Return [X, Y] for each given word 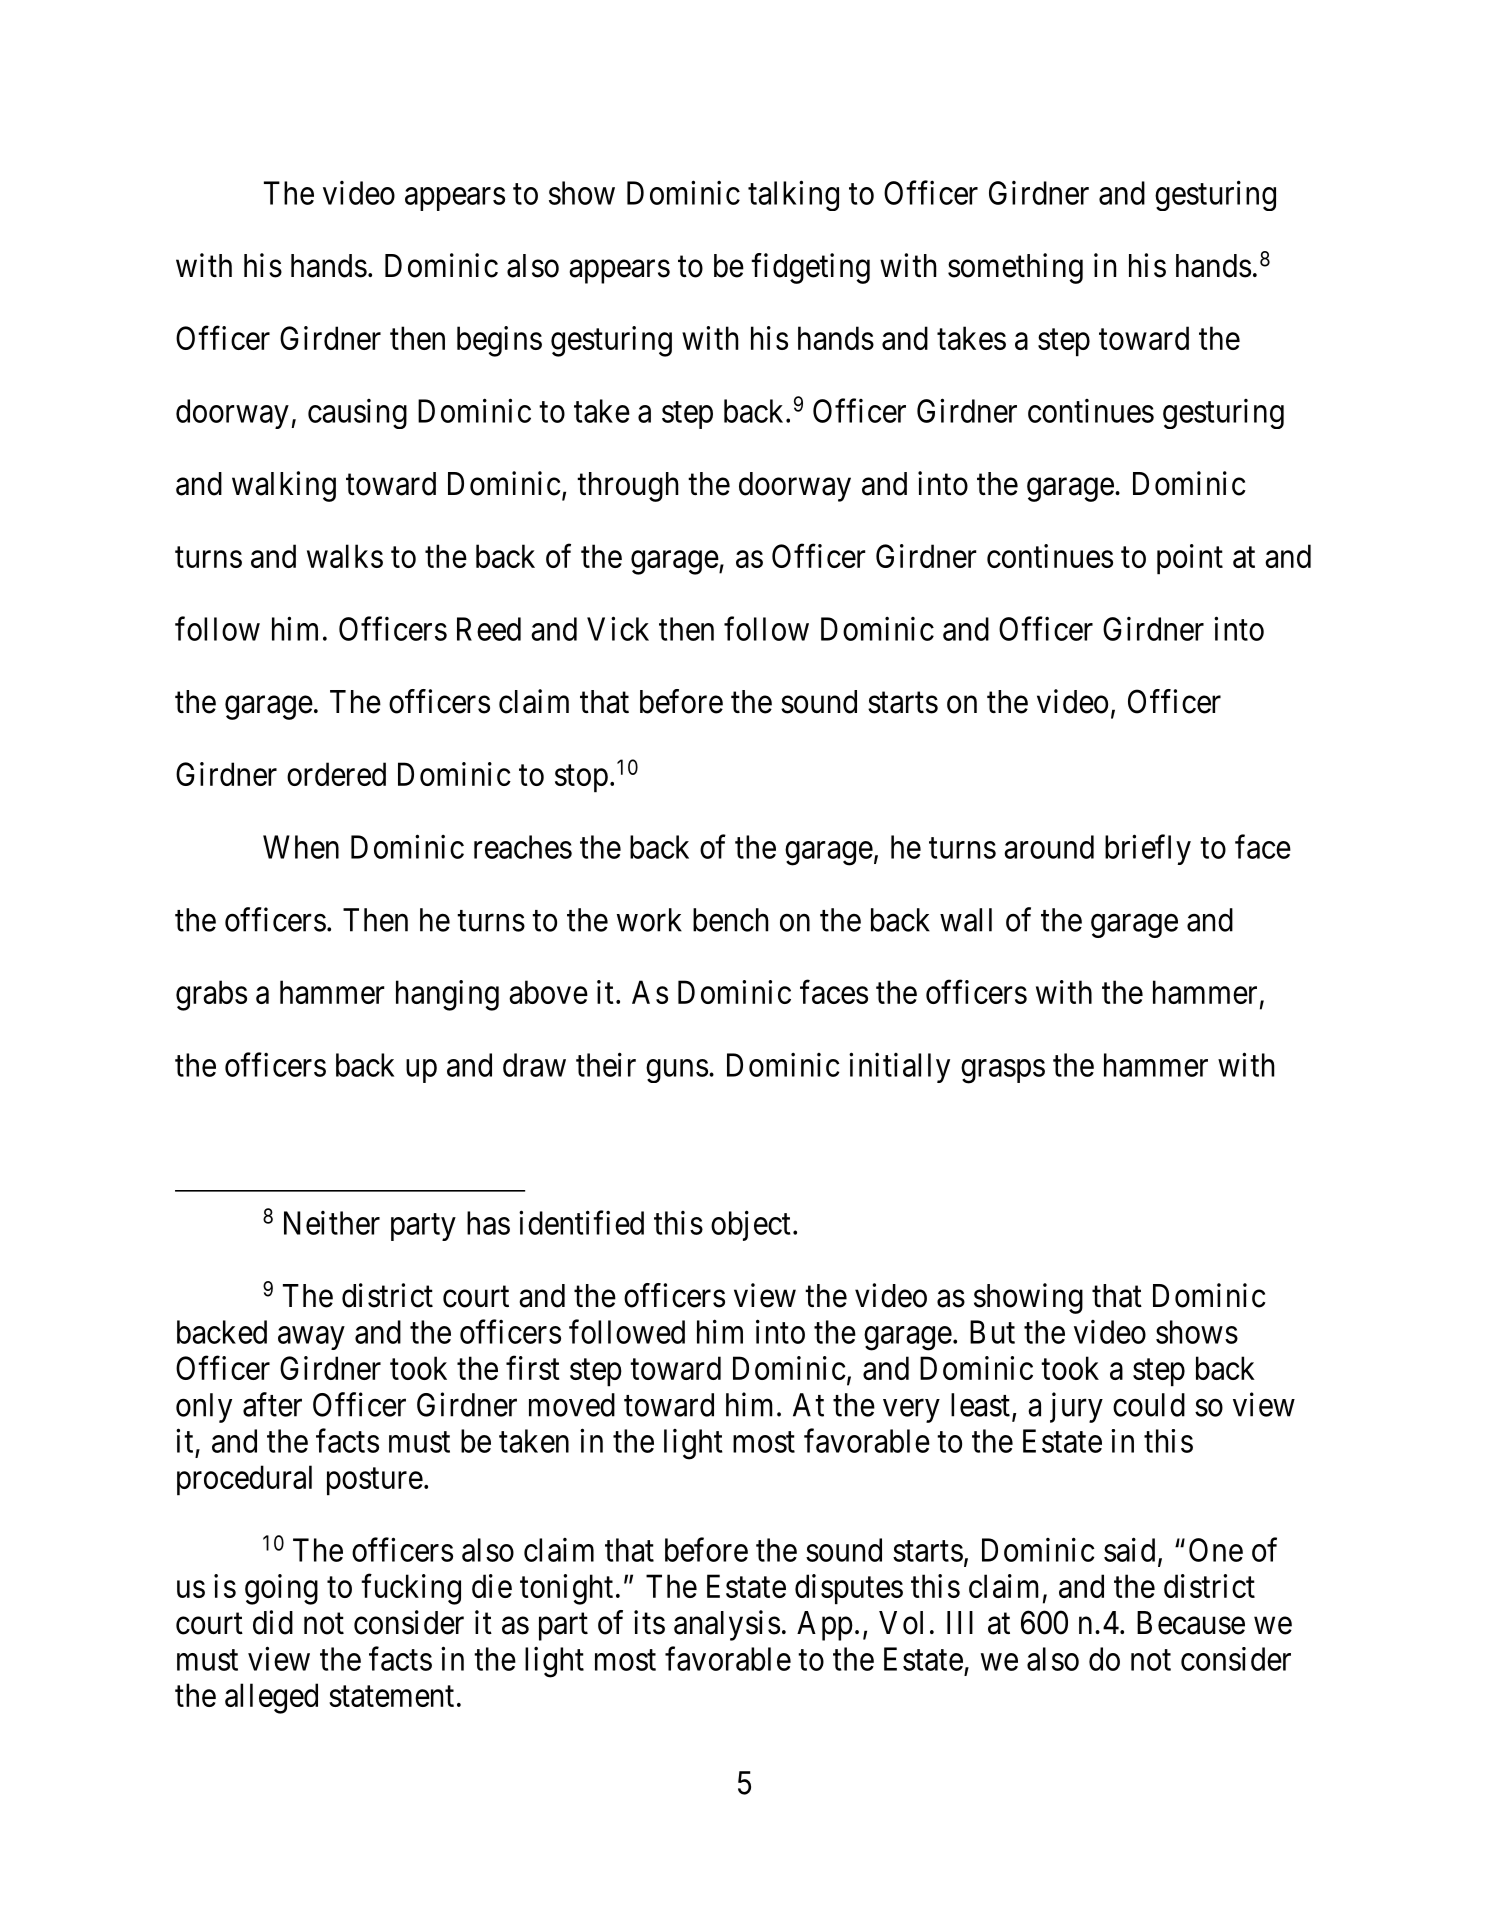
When [301, 847]
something [1015, 268]
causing [357, 414]
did [273, 1622]
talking [793, 195]
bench [731, 920]
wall [966, 920]
